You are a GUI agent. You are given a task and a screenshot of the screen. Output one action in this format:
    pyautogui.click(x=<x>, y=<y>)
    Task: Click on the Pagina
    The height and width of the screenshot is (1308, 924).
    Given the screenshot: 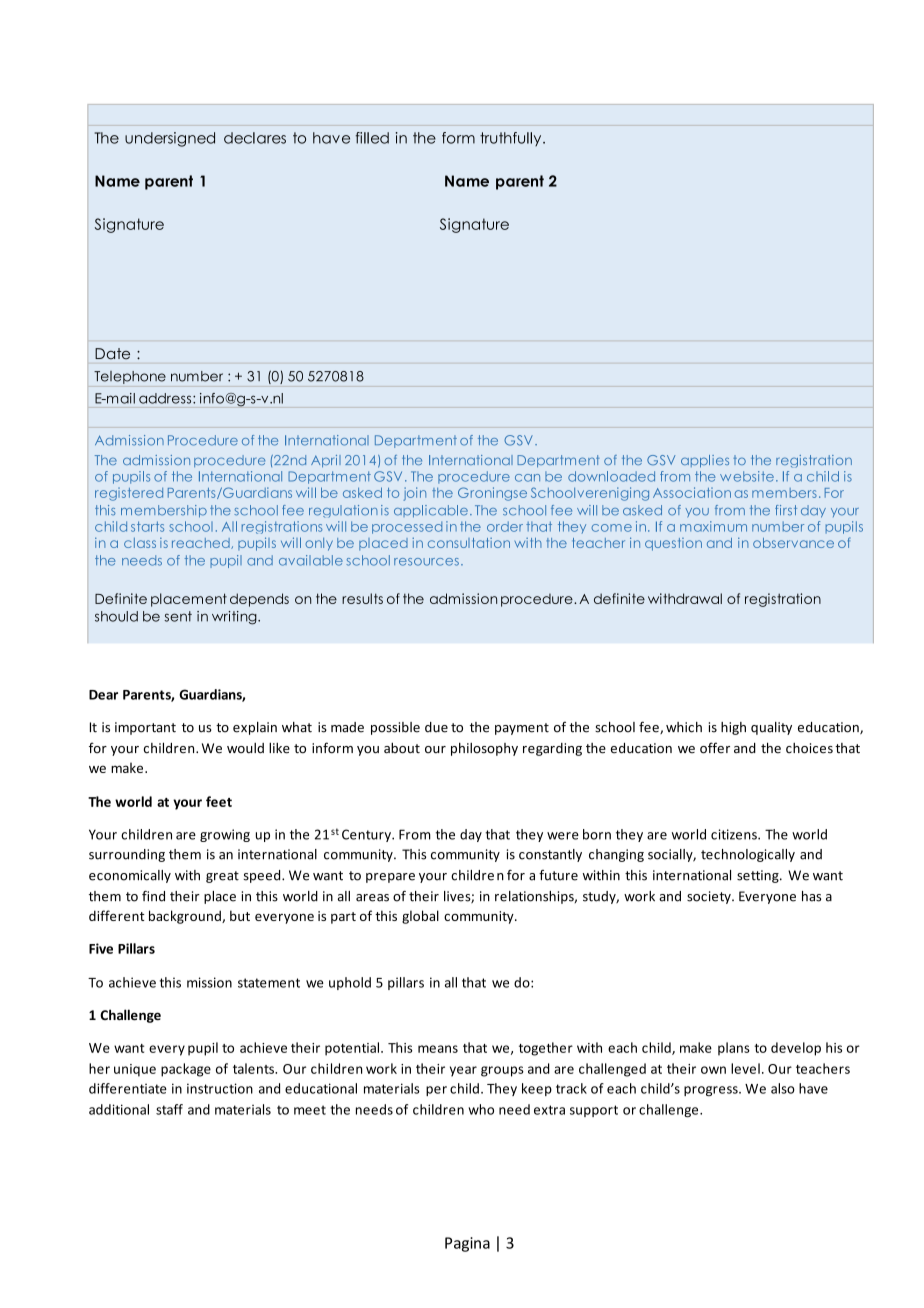 What is the action you would take?
    pyautogui.click(x=467, y=1244)
